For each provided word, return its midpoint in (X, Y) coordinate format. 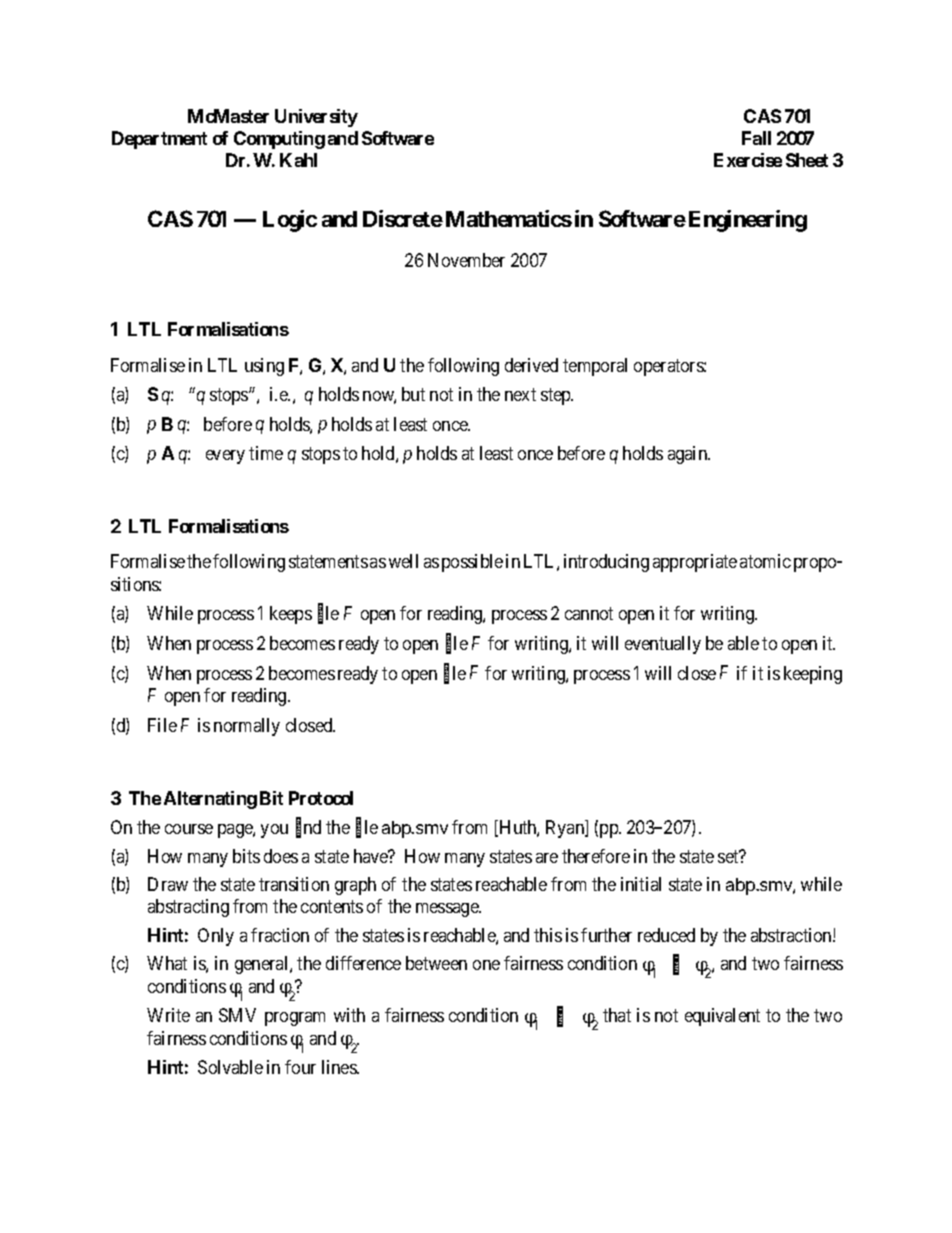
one (486, 965)
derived (531, 365)
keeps (291, 615)
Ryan (566, 829)
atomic (765, 561)
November (466, 260)
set (729, 856)
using (264, 367)
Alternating (210, 800)
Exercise (748, 160)
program (295, 1019)
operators (669, 367)
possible (472, 563)
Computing (279, 140)
